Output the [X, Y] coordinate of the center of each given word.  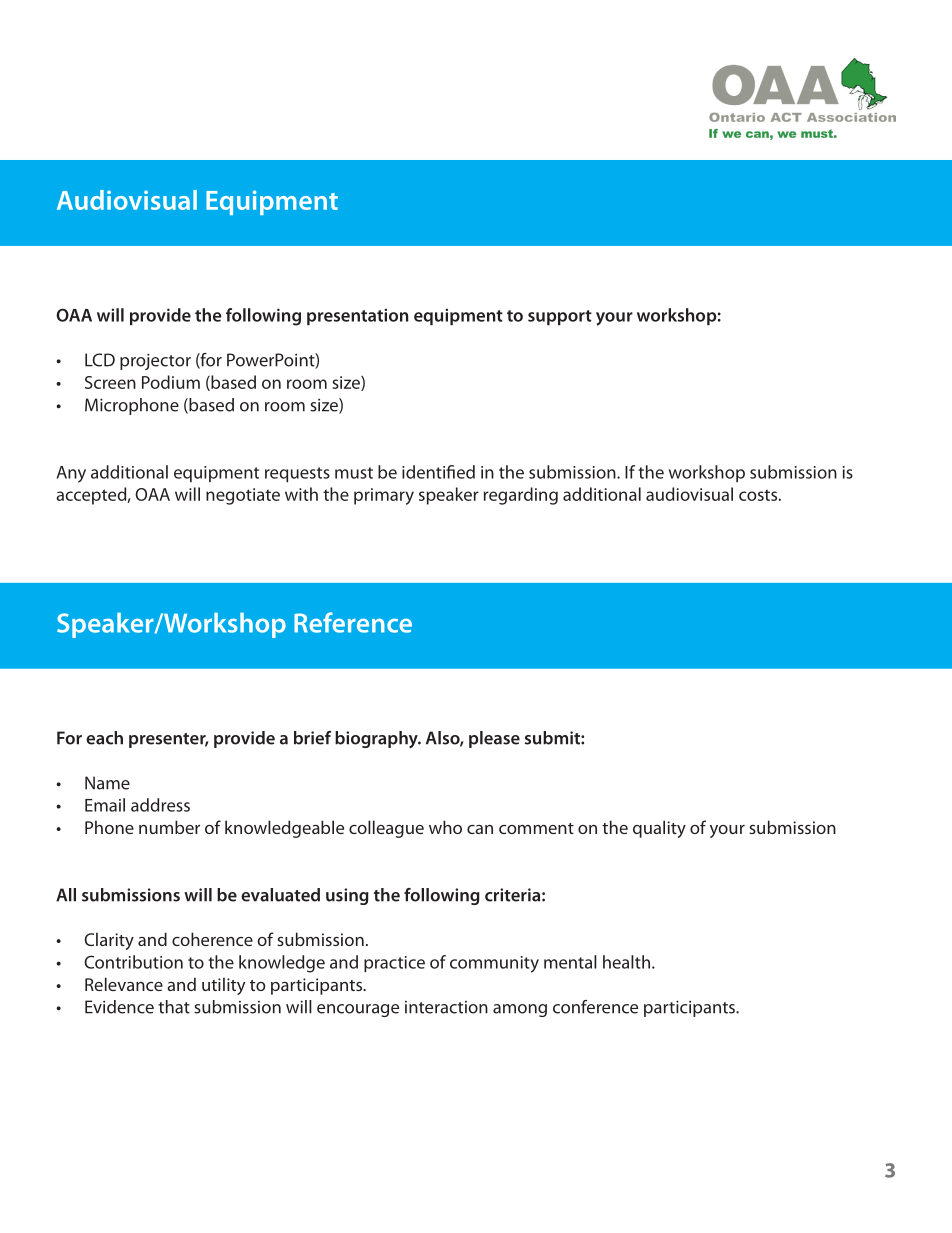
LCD [100, 360]
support [560, 317]
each [104, 738]
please [494, 739]
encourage [358, 1010]
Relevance [124, 984]
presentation [357, 316]
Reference [353, 622]
